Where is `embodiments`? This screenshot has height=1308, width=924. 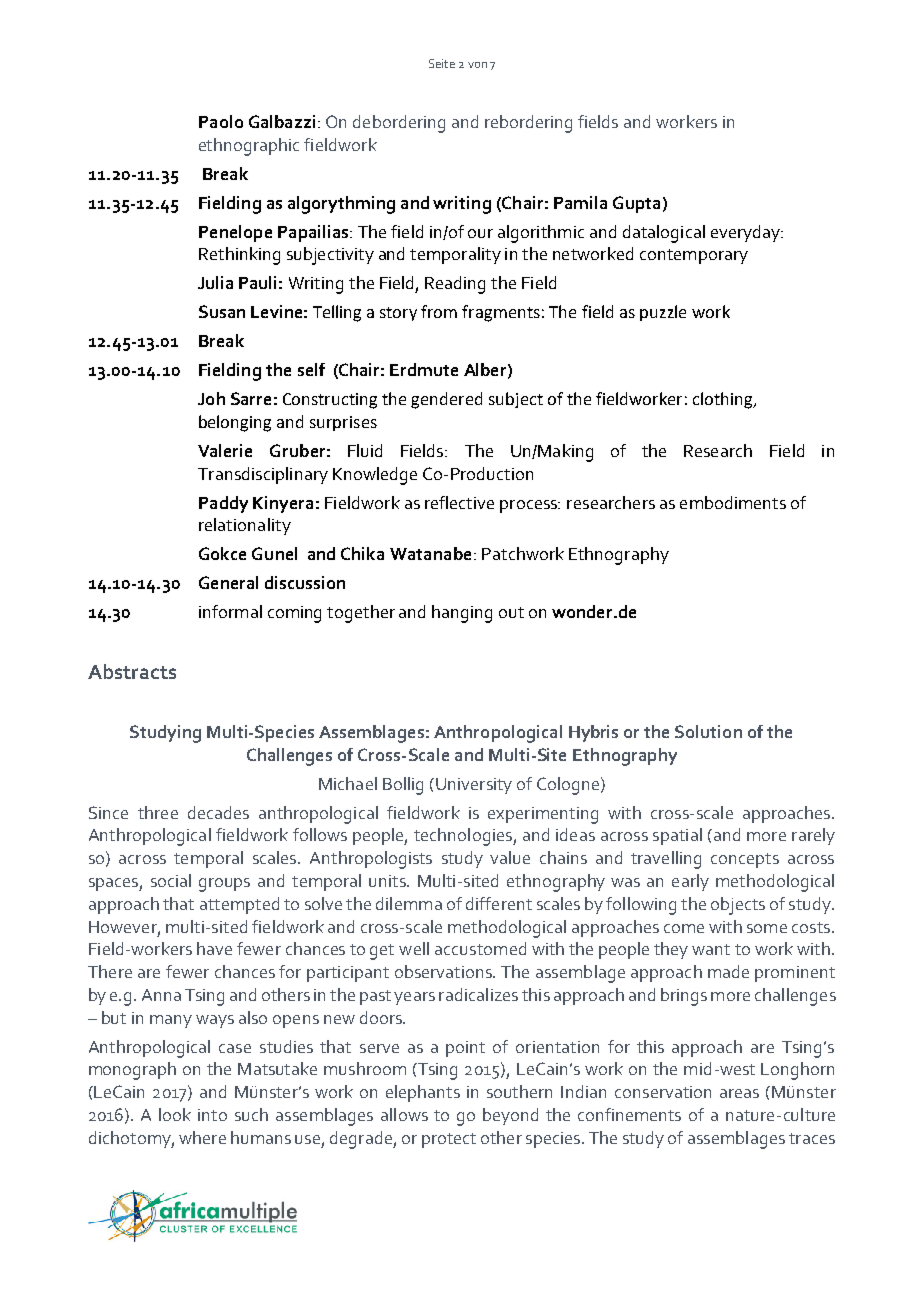 embodiments is located at coordinates (733, 502).
